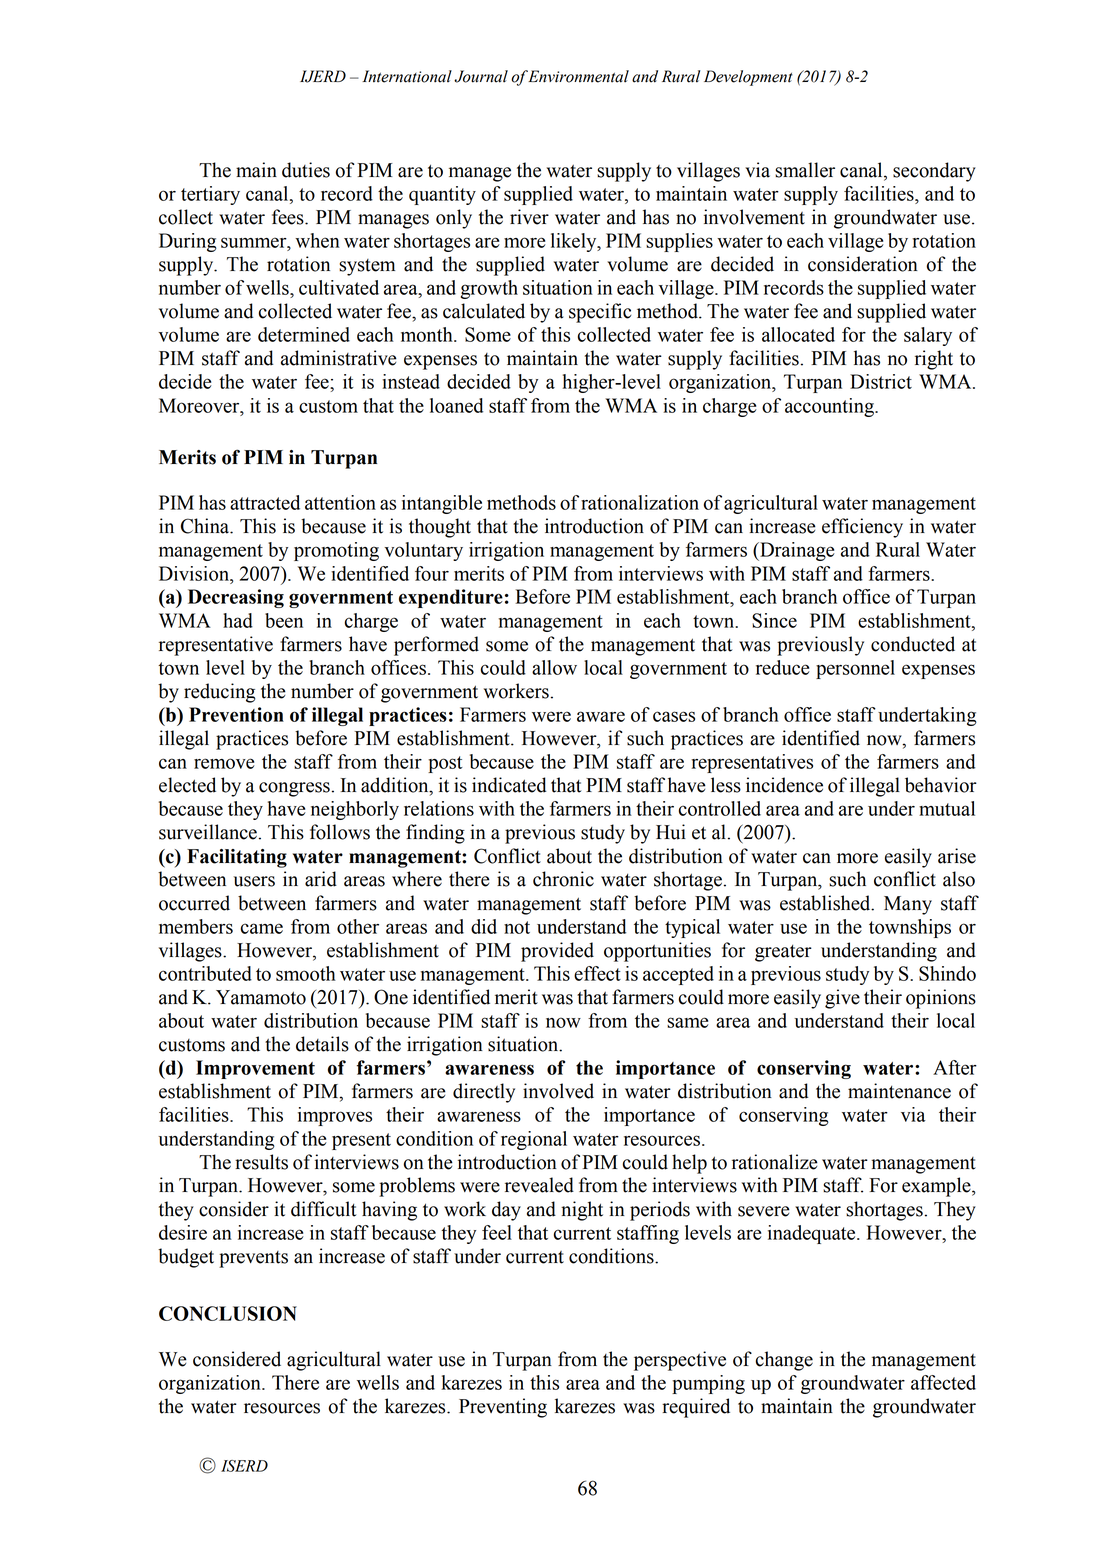 This document has height=1567, width=1108. I want to click on efficiency, so click(862, 528).
